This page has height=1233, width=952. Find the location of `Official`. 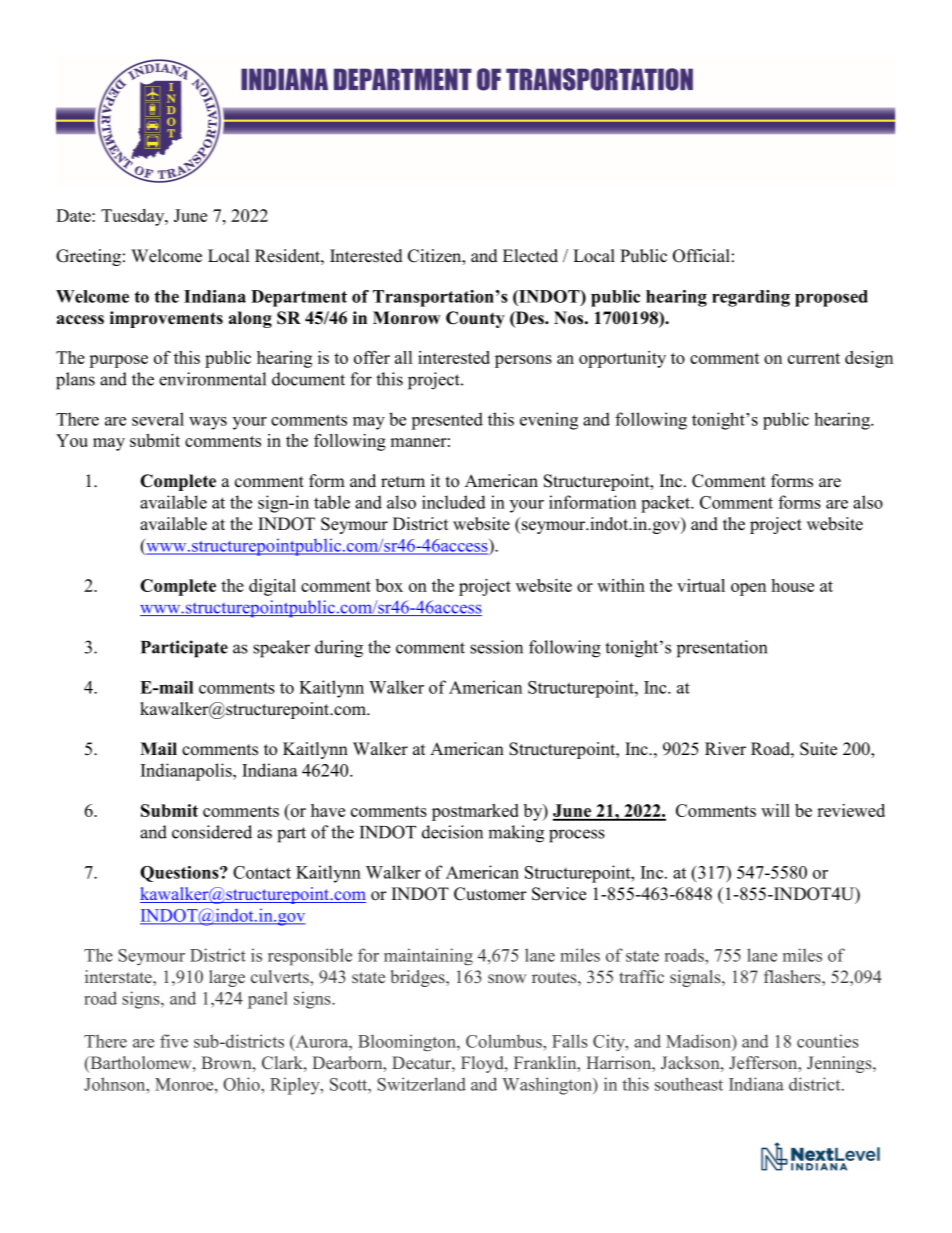

Official is located at coordinates (701, 256).
